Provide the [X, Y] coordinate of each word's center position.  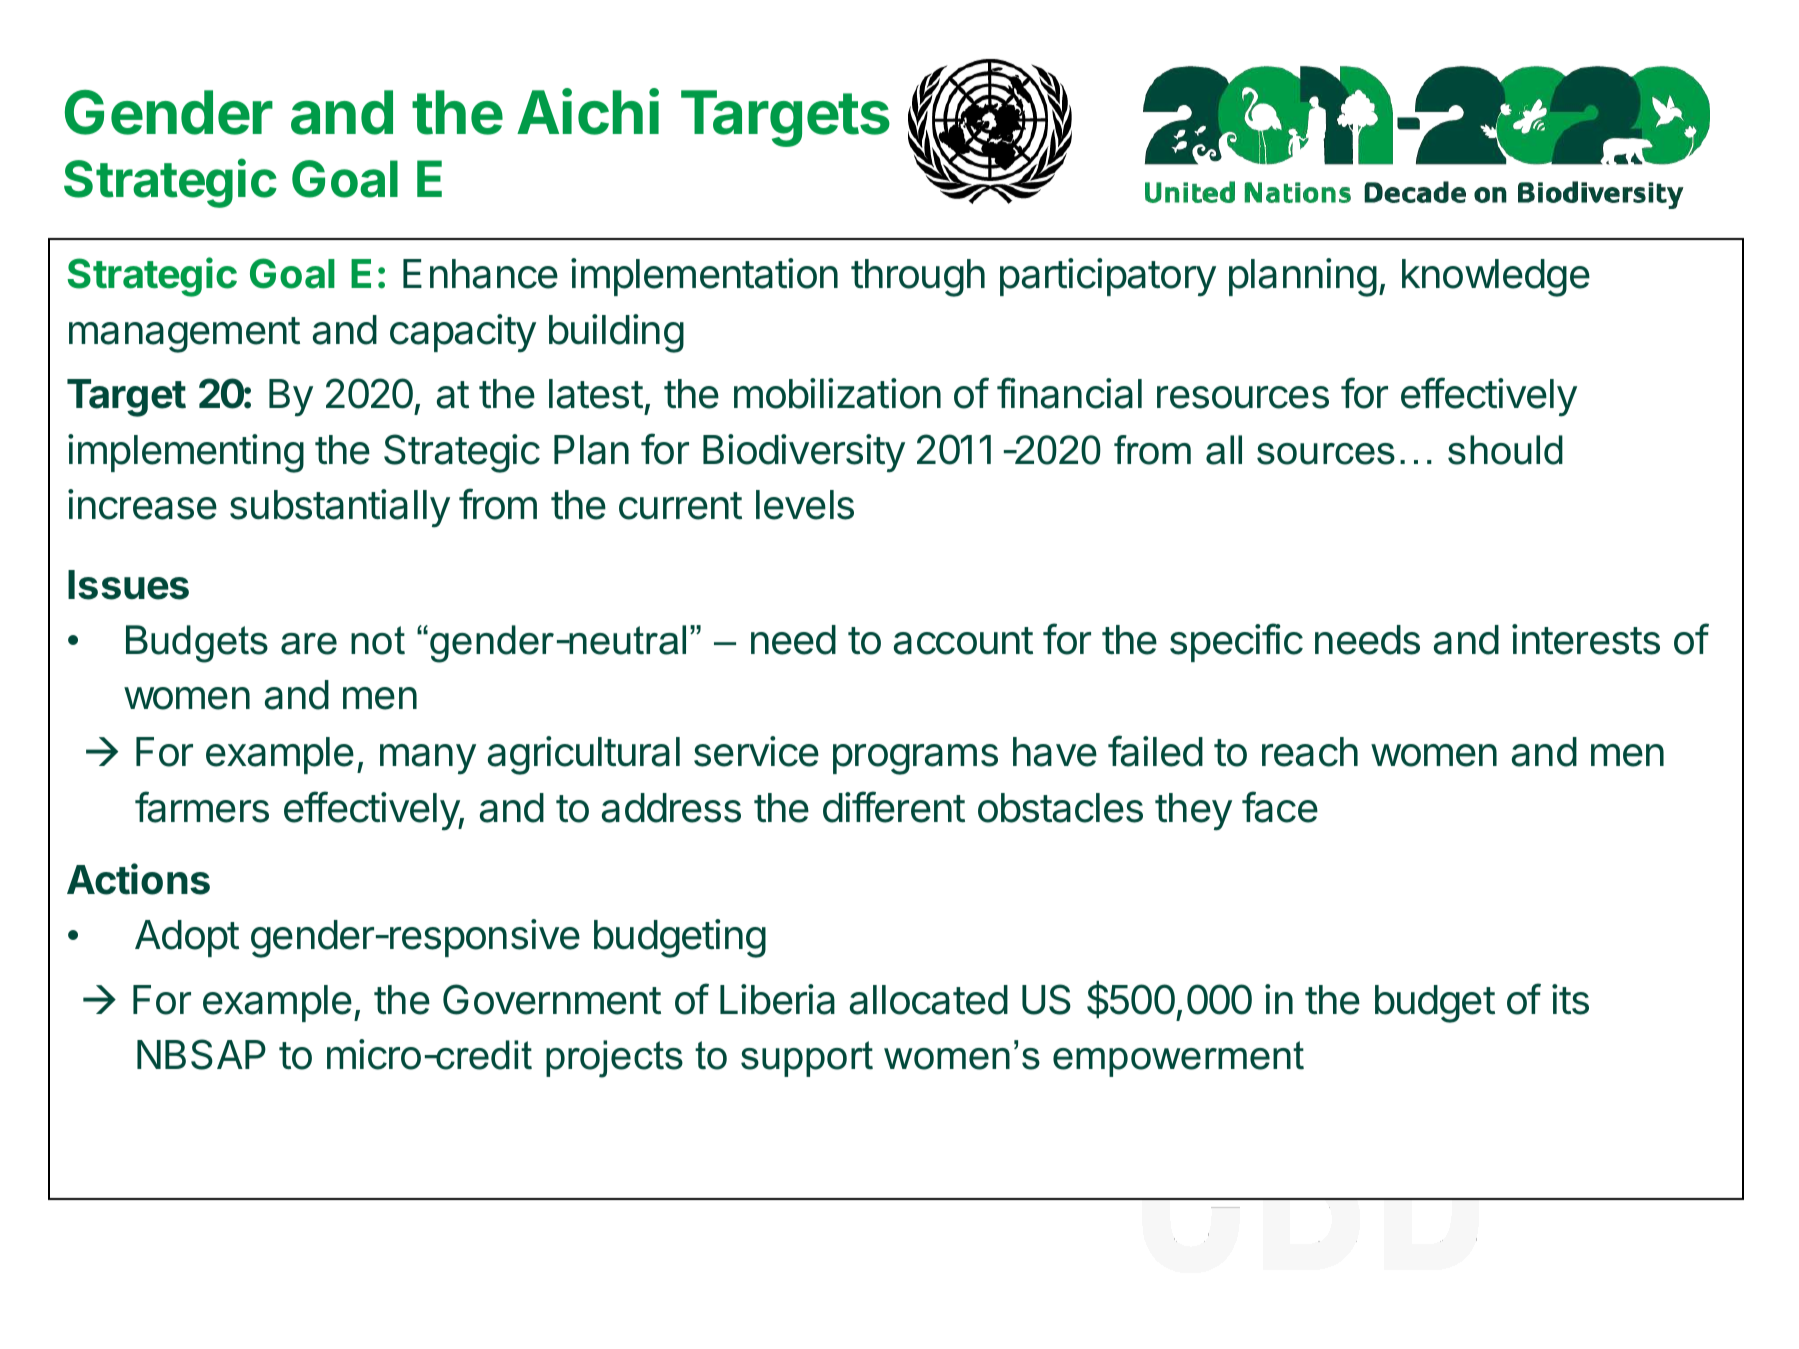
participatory [1108, 277]
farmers [202, 807]
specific [1236, 642]
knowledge [1496, 278]
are [309, 644]
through [918, 278]
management [184, 335]
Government [552, 999]
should [1505, 450]
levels [805, 505]
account [963, 641]
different [894, 807]
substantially [340, 508]
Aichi [588, 112]
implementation [704, 277]
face [1280, 807]
